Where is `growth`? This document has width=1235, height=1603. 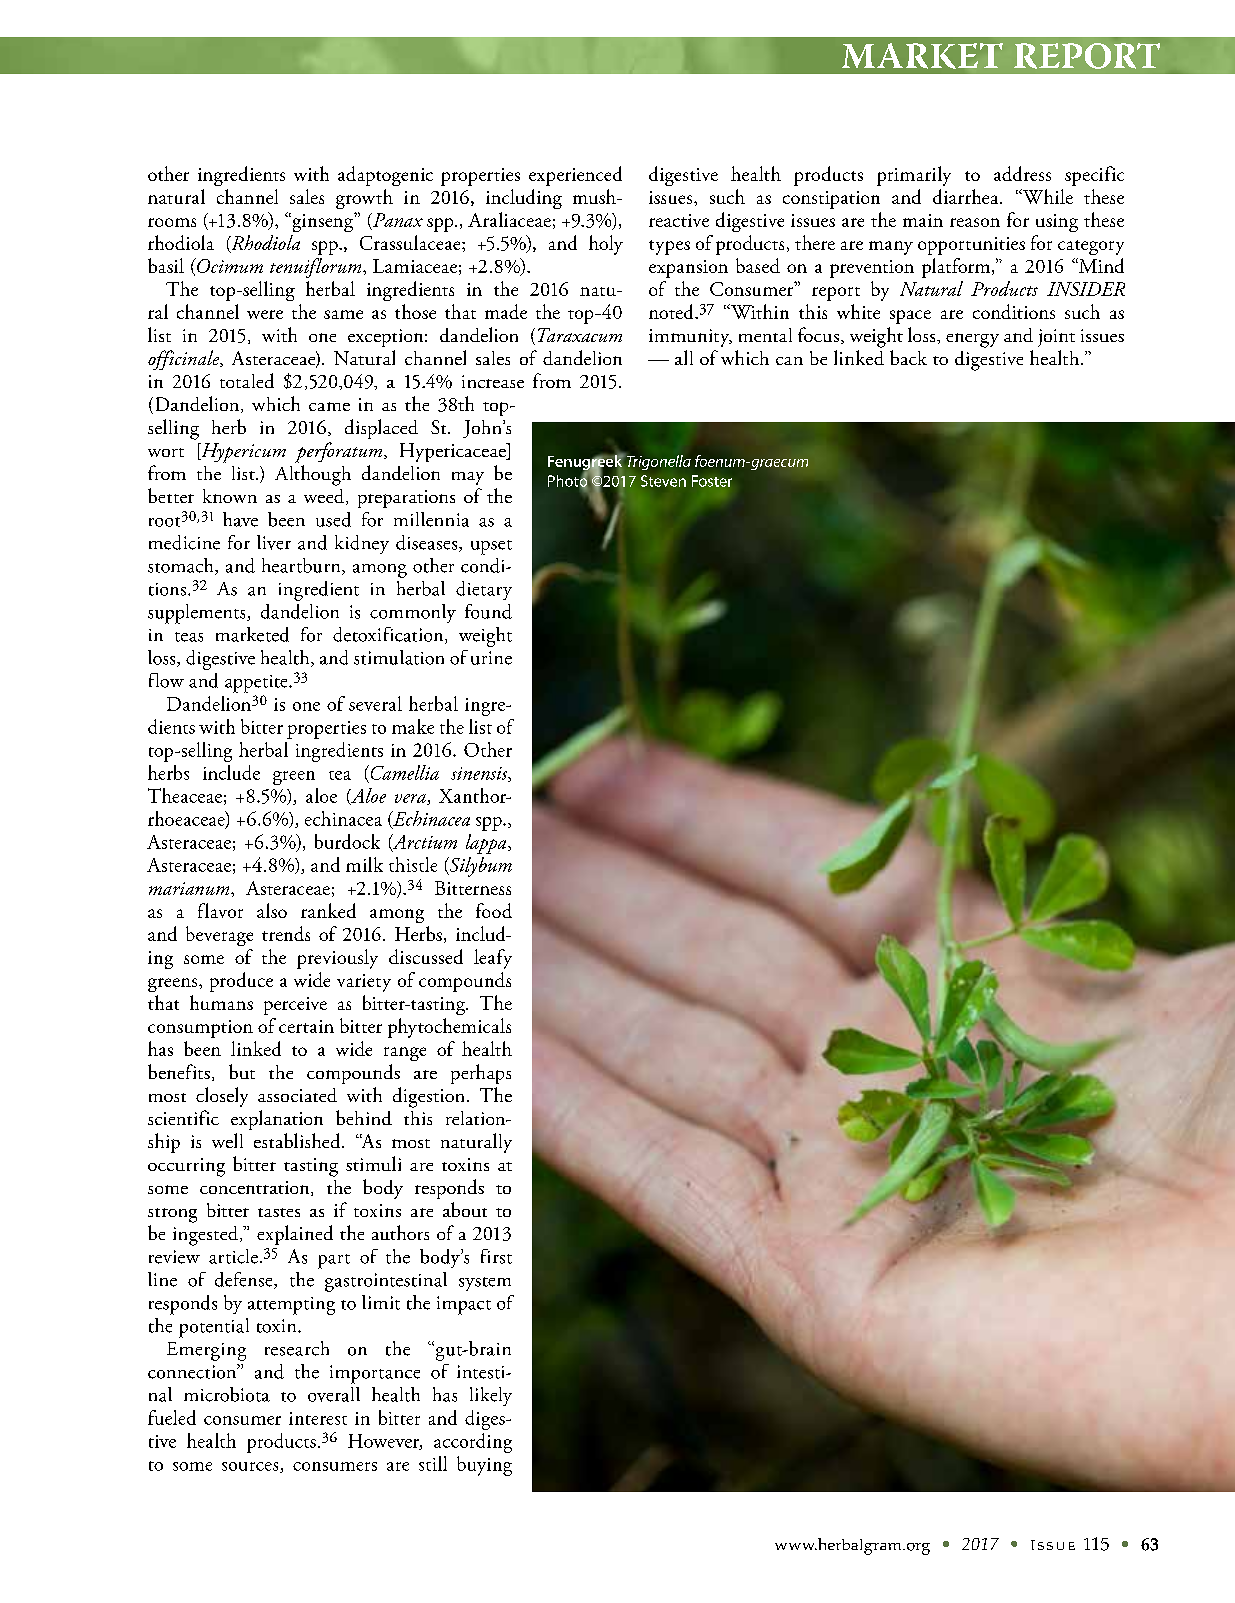
growth is located at coordinates (364, 199).
